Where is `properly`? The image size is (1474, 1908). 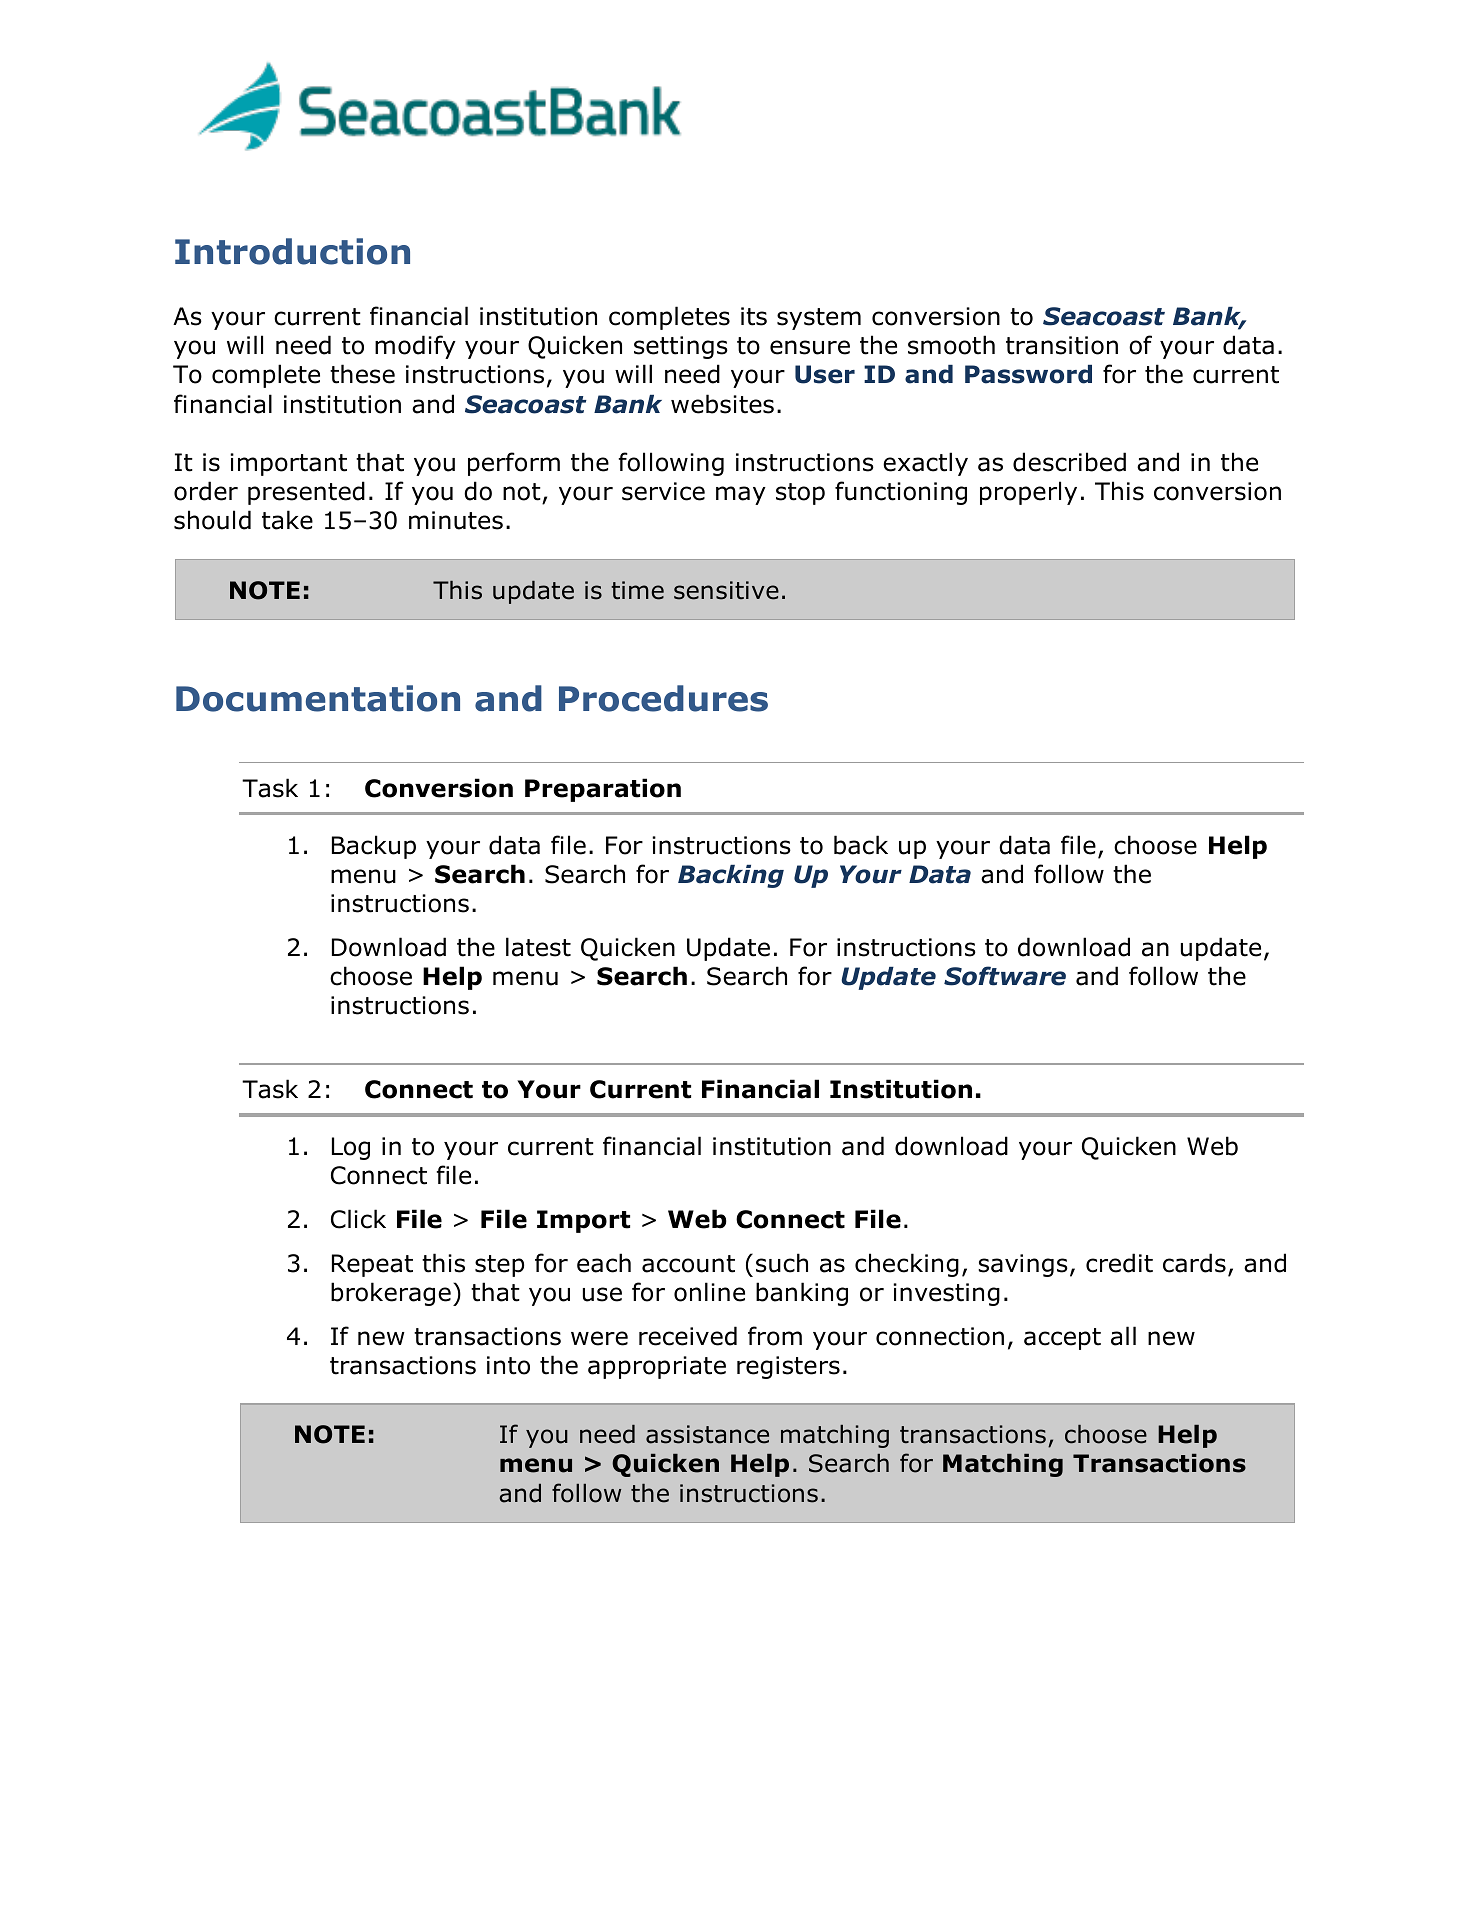 properly is located at coordinates (1028, 493).
